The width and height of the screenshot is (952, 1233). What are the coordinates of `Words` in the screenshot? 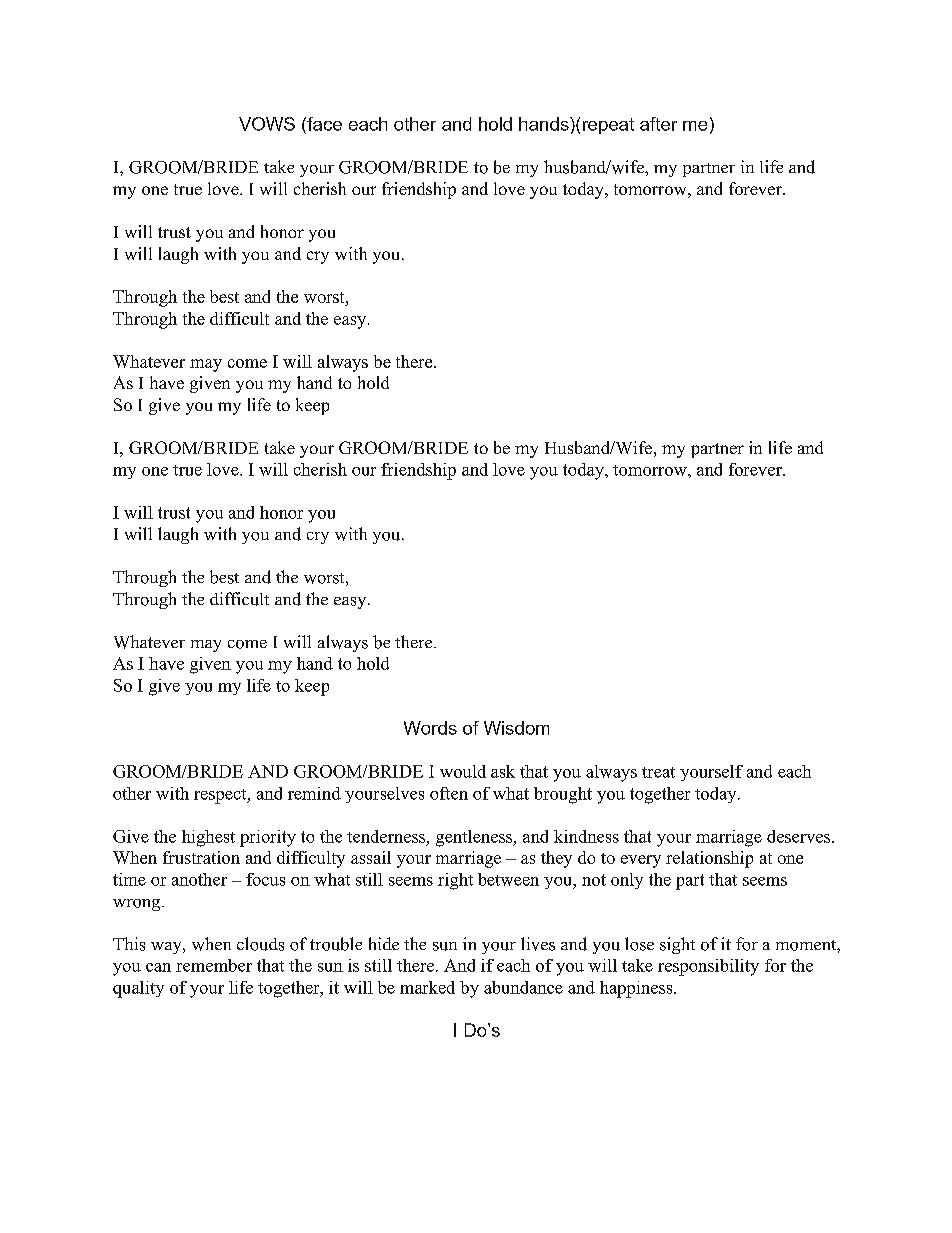 It's located at (430, 728).
